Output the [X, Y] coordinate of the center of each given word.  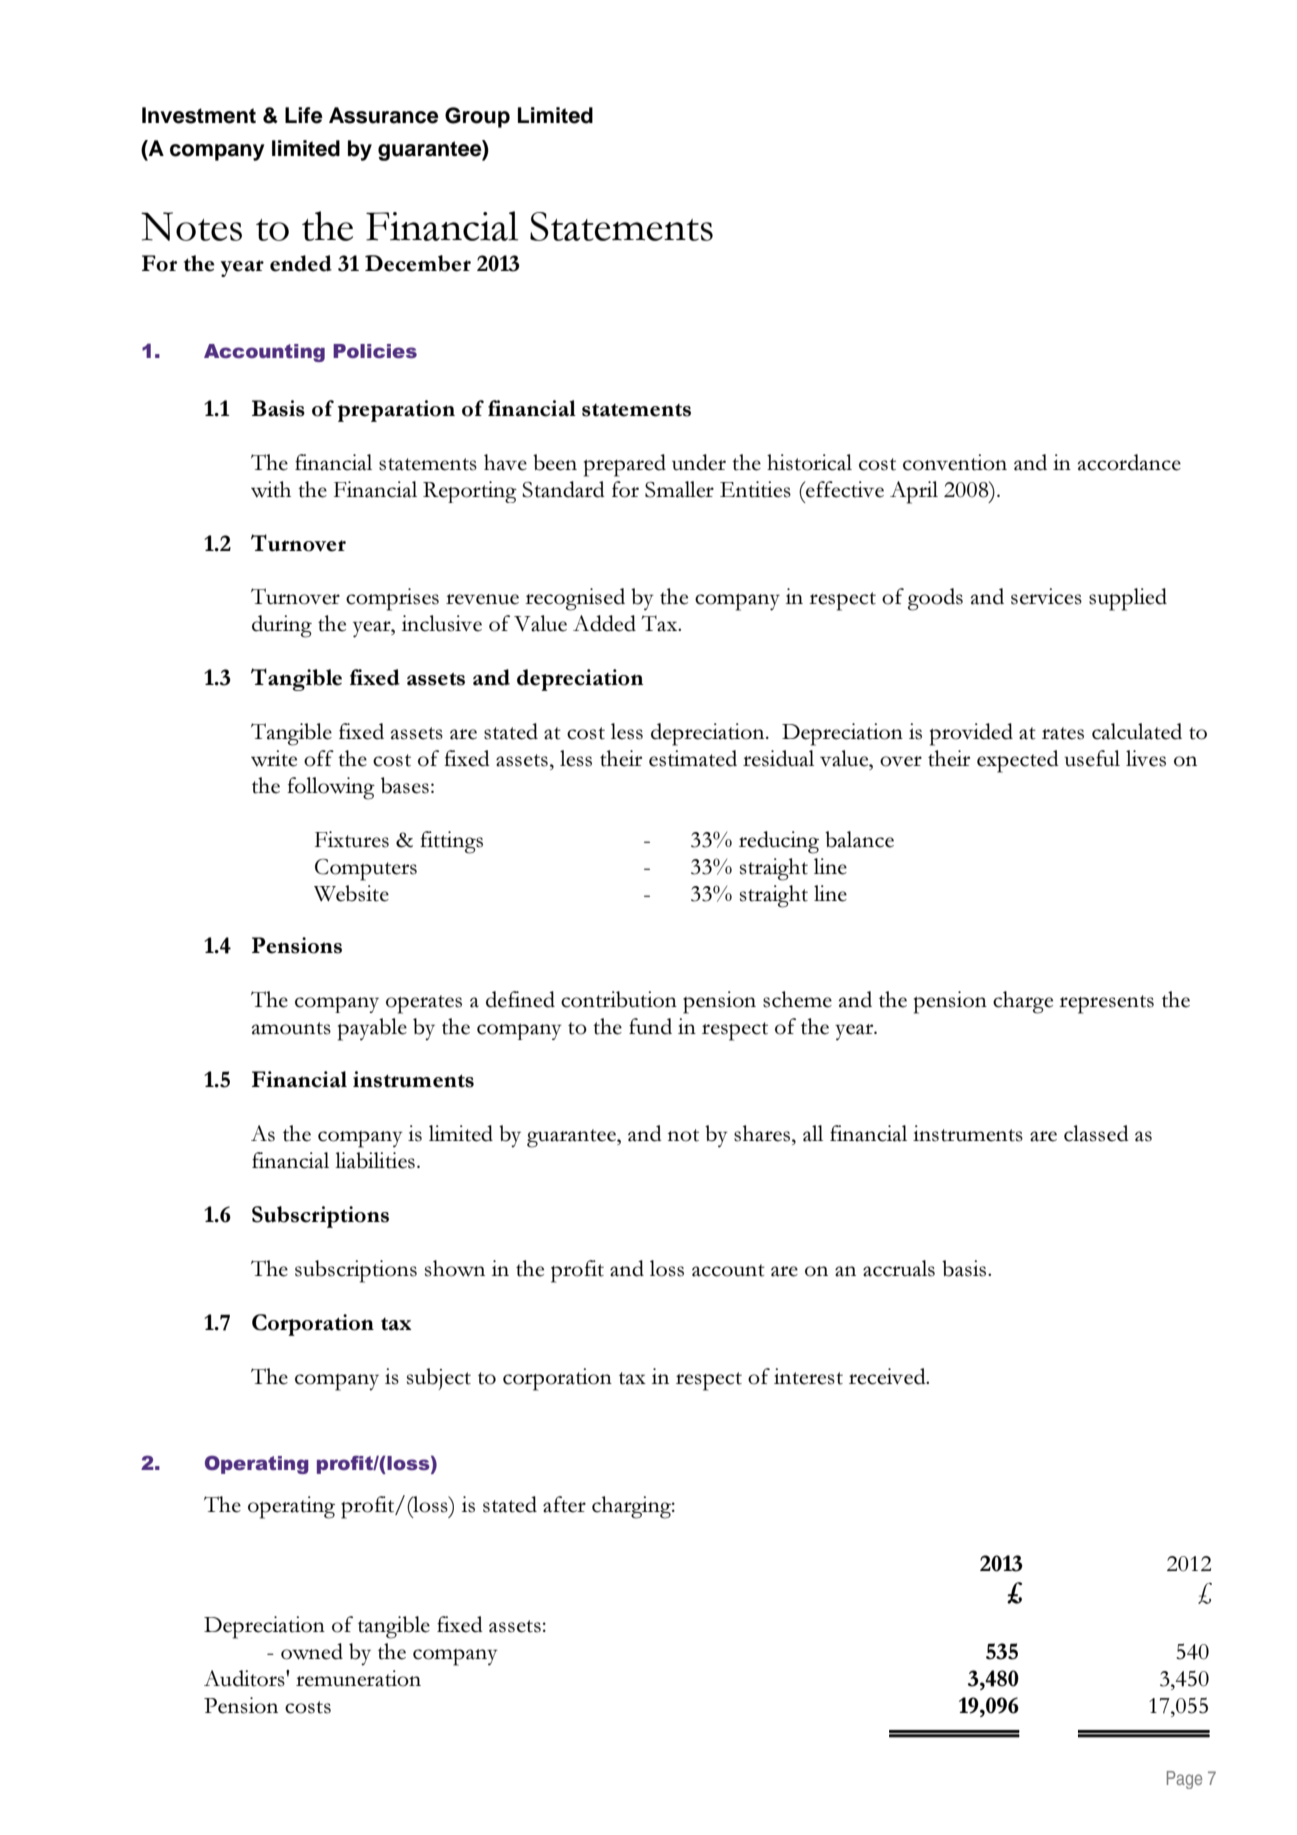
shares [762, 1133]
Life [304, 115]
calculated [1137, 731]
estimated [693, 758]
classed [1096, 1133]
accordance [1129, 462]
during [282, 626]
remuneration [358, 1678]
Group [477, 117]
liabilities [375, 1160]
